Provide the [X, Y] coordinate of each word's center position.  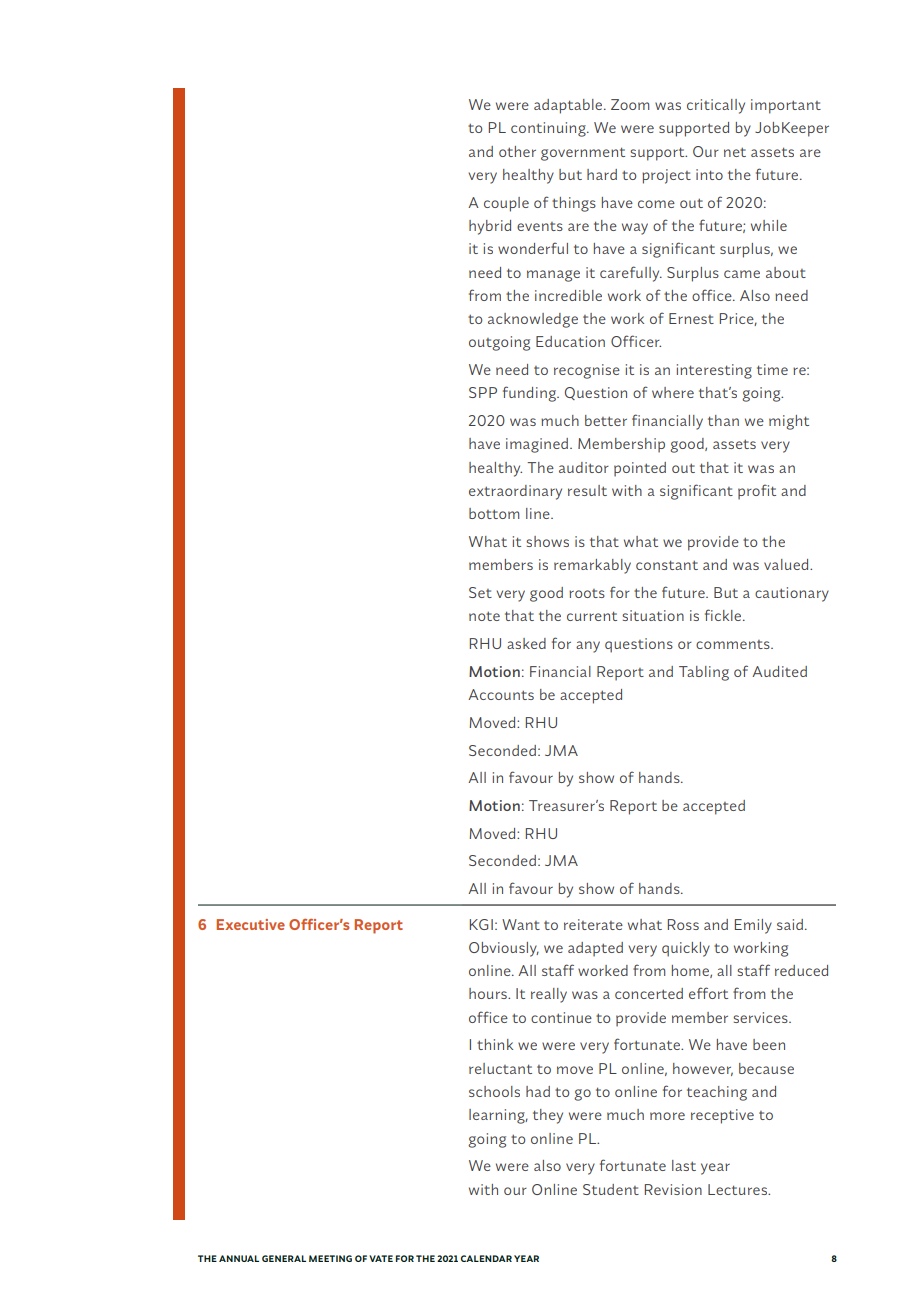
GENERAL [284, 1258]
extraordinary [515, 492]
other [517, 151]
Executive [250, 924]
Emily [753, 926]
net [735, 152]
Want [521, 924]
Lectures [739, 1189]
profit [757, 492]
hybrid [490, 227]
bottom [494, 513]
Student [611, 1189]
